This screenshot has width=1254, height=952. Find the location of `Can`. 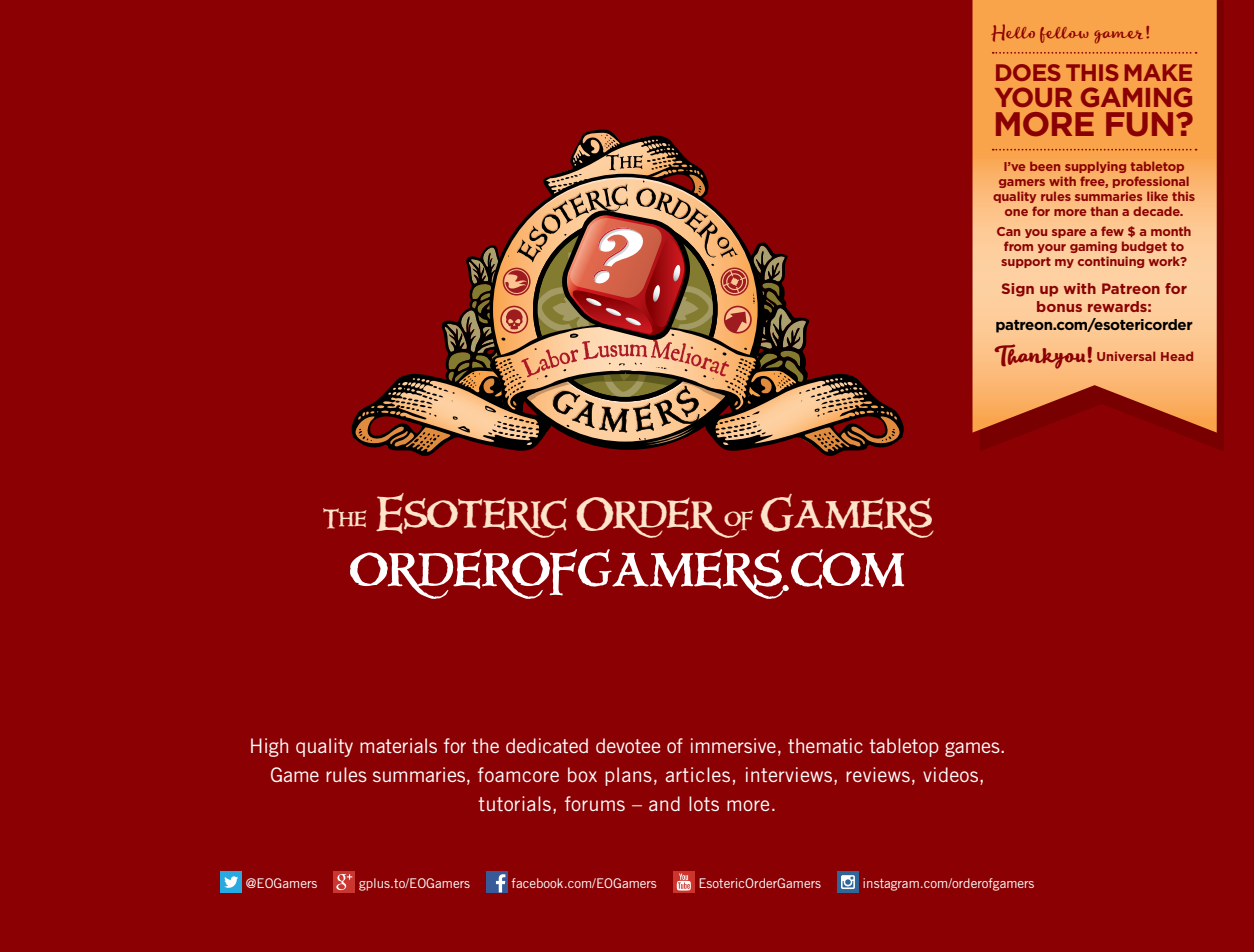

Can is located at coordinates (1008, 231).
